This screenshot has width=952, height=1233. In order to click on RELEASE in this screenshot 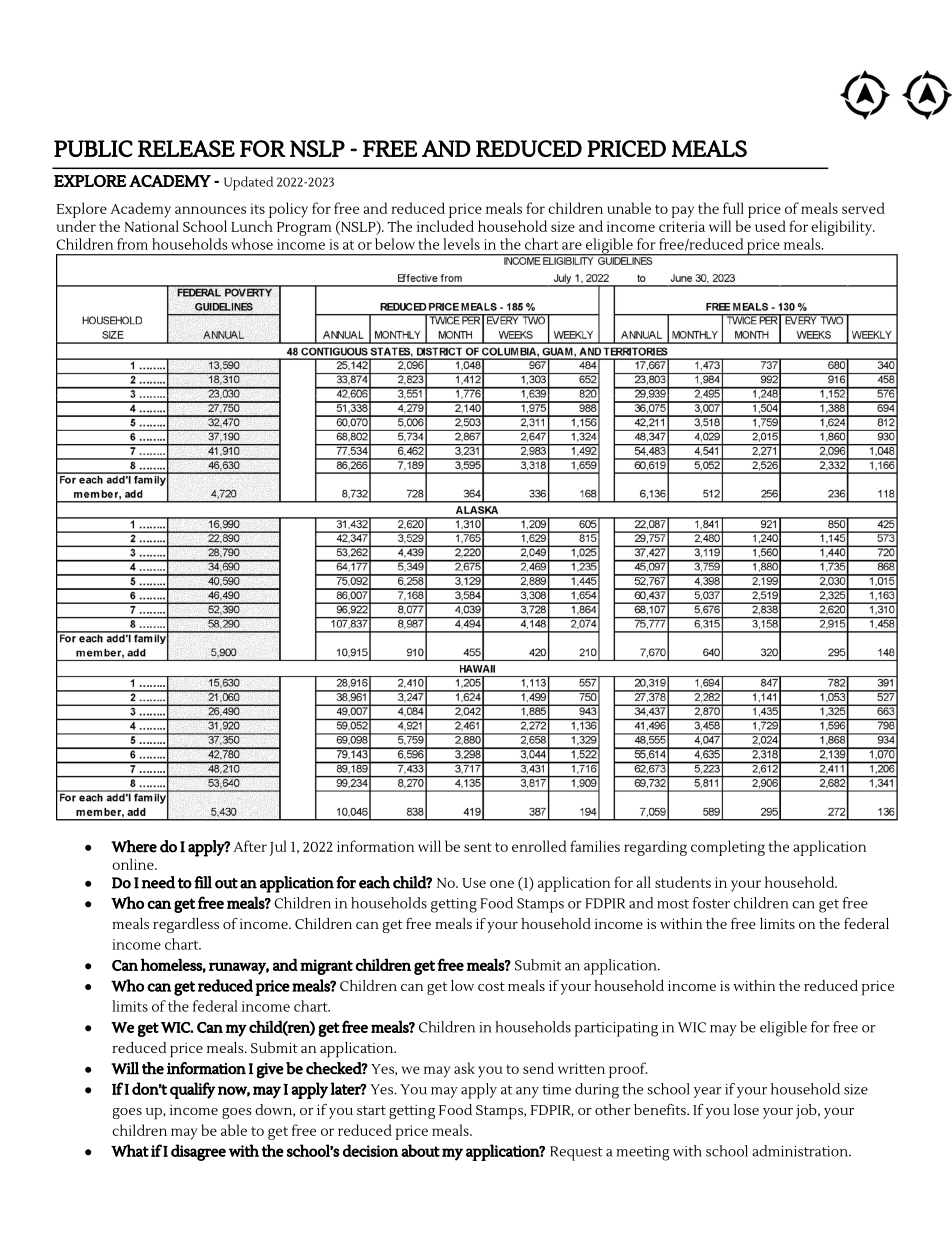, I will do `click(186, 148)`.
